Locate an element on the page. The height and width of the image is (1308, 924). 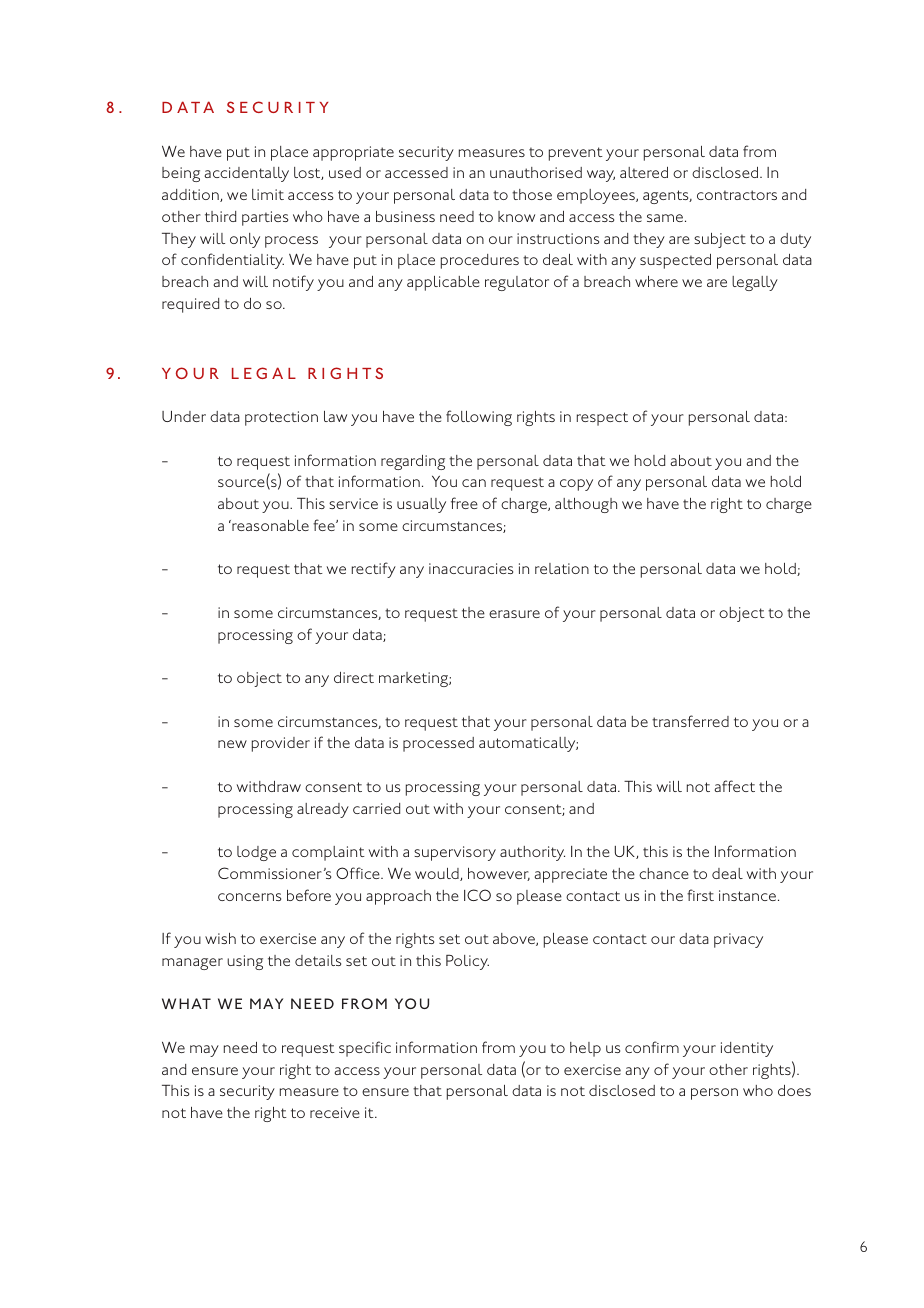
erasure is located at coordinates (514, 614).
